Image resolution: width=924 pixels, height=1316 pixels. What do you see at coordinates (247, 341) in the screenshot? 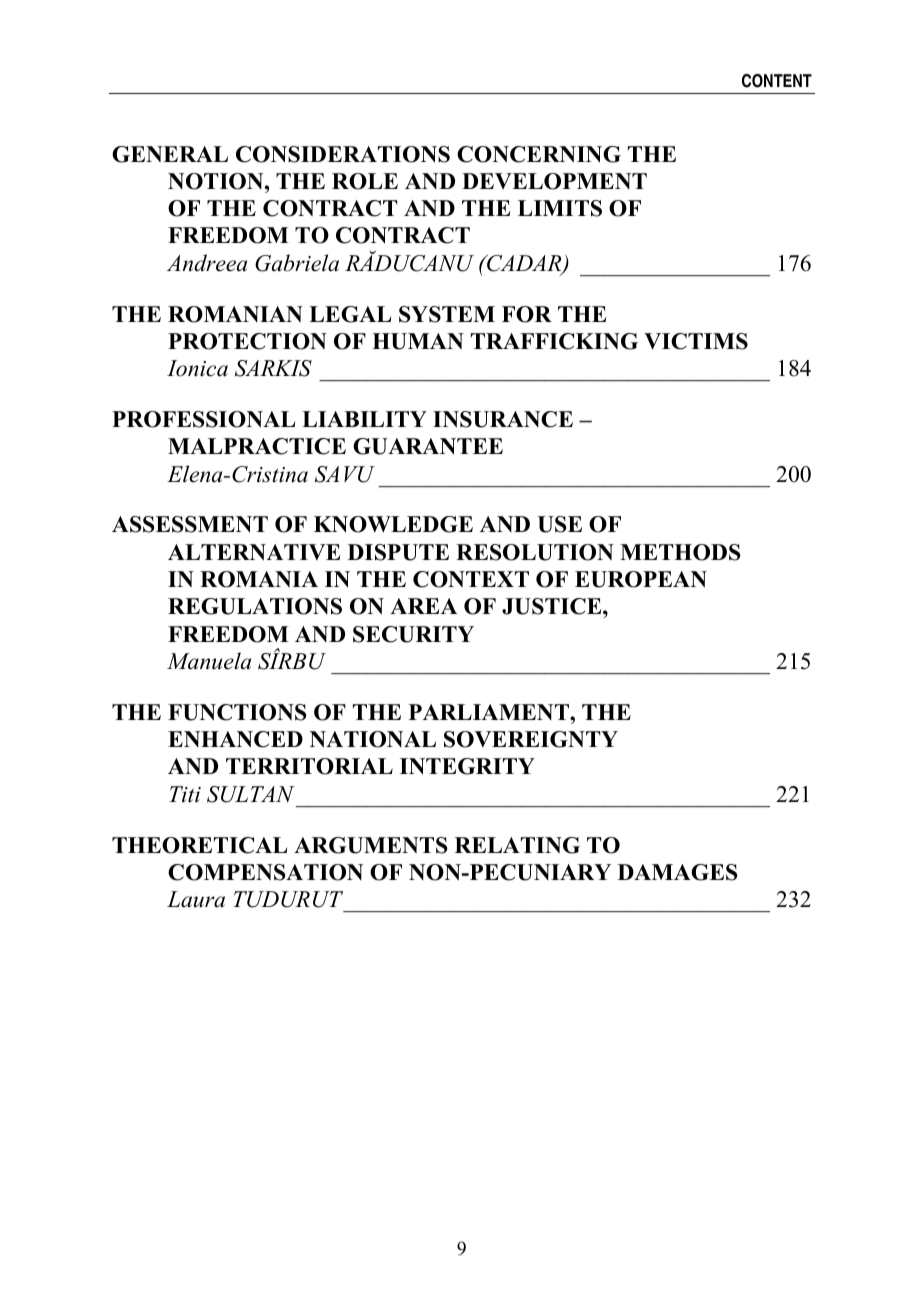
I see `PROTECTION` at bounding box center [247, 341].
